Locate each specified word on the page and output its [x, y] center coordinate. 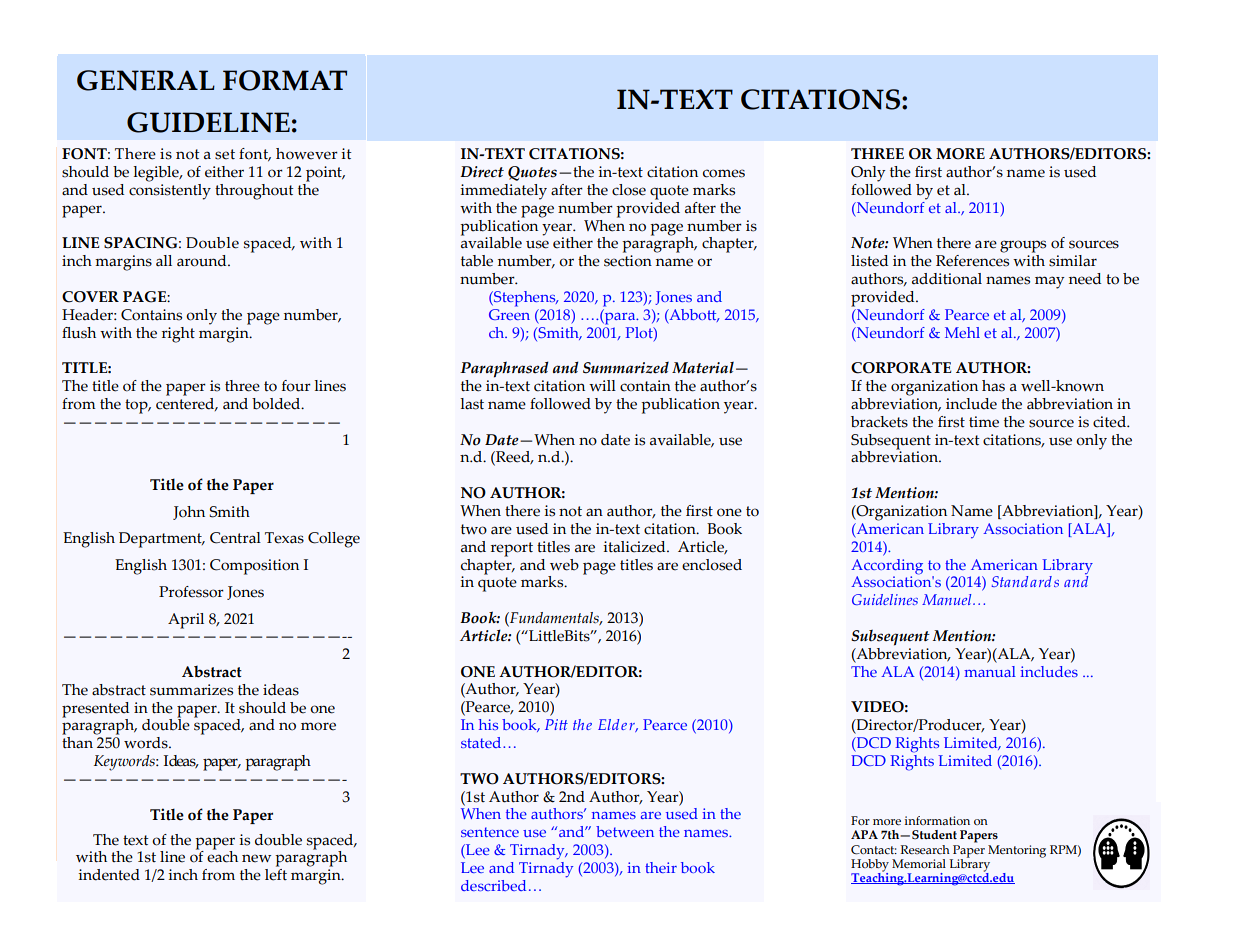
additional [947, 279]
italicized [635, 547]
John [189, 513]
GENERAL [146, 80]
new [256, 858]
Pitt [556, 724]
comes [724, 173]
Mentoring [1017, 851]
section [628, 261]
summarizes [191, 690]
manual [990, 671]
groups [1023, 246]
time [984, 422]
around [203, 261]
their [661, 867]
